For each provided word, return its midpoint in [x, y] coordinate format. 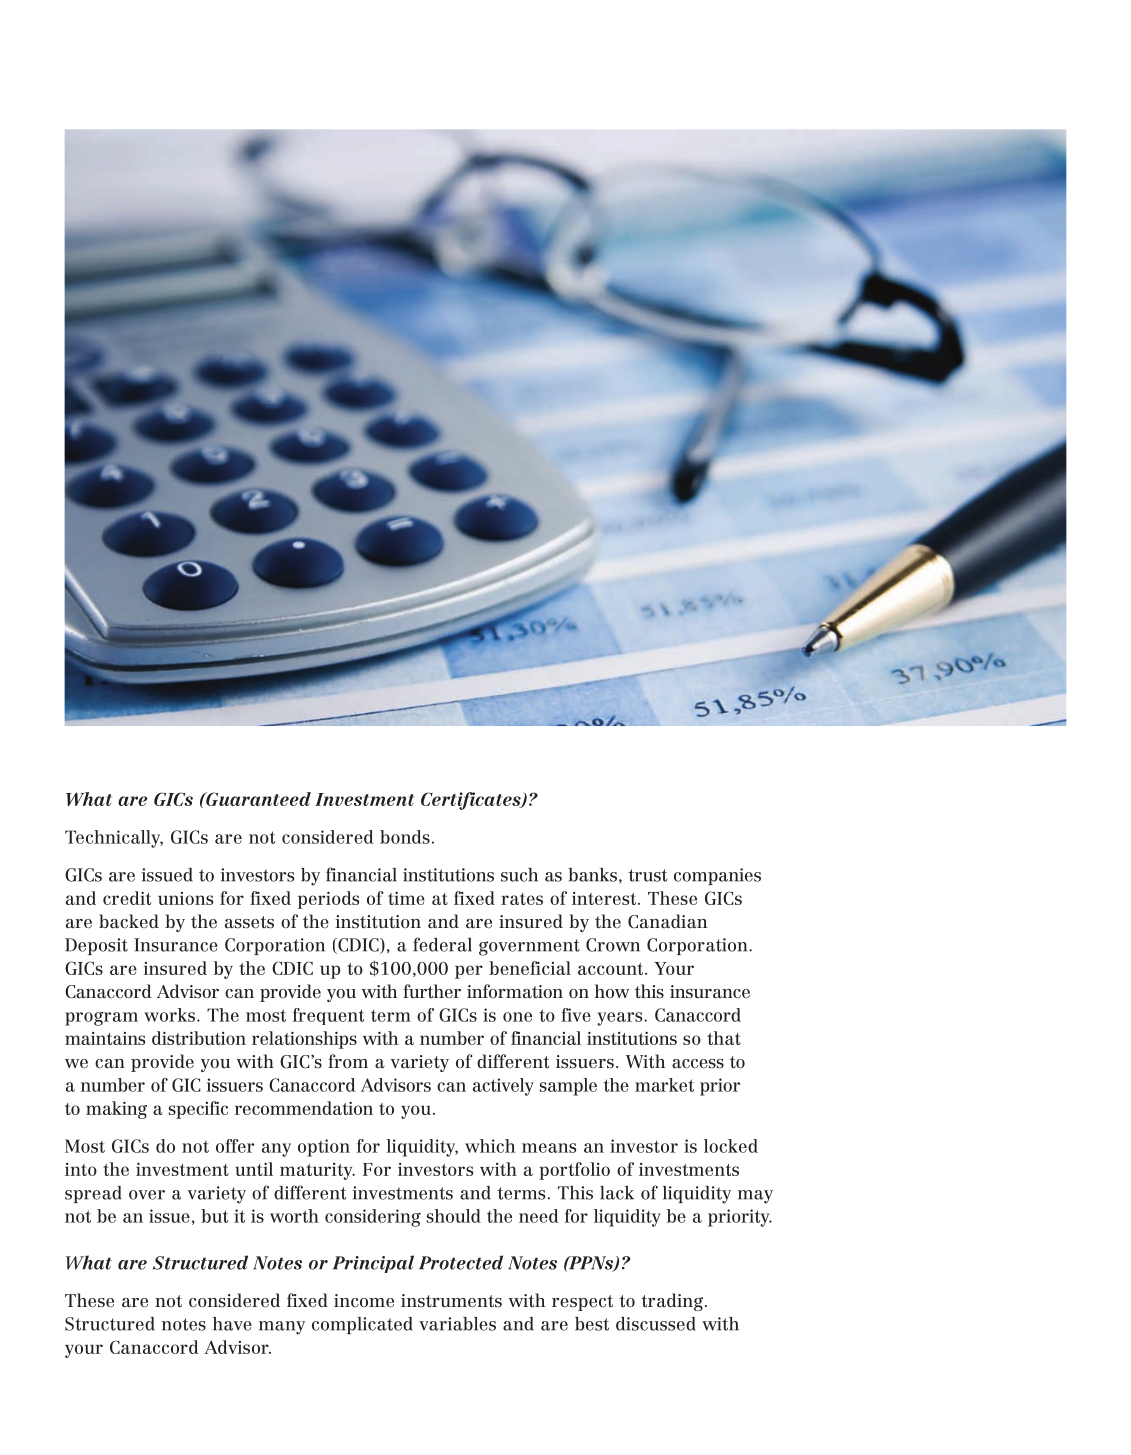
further [432, 991]
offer [235, 1146]
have [232, 1324]
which [490, 1146]
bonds [405, 837]
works [171, 1015]
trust [647, 875]
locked [731, 1146]
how [612, 991]
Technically [114, 839]
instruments [451, 1301]
